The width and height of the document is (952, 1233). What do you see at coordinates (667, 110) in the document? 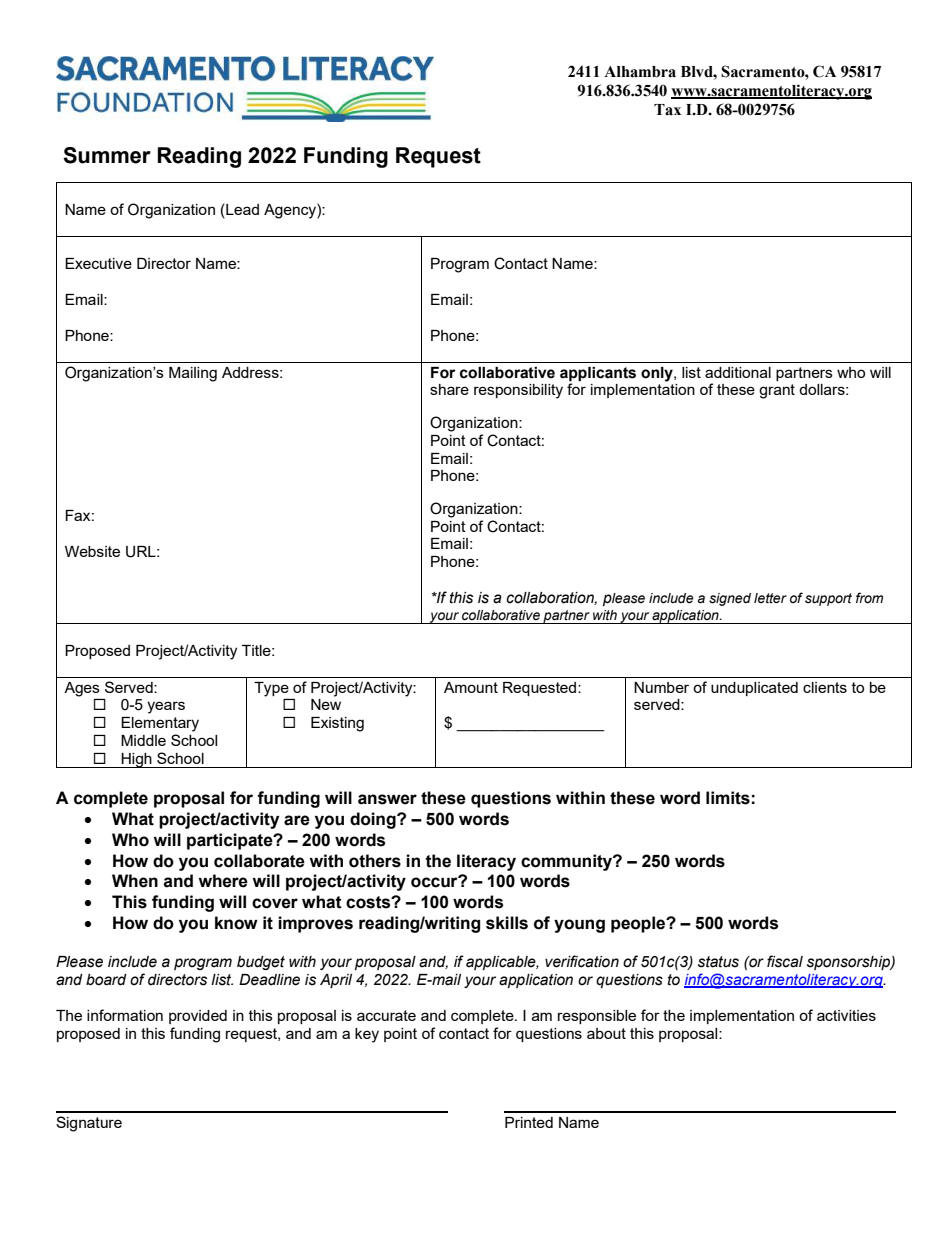
I see `Tax` at bounding box center [667, 110].
